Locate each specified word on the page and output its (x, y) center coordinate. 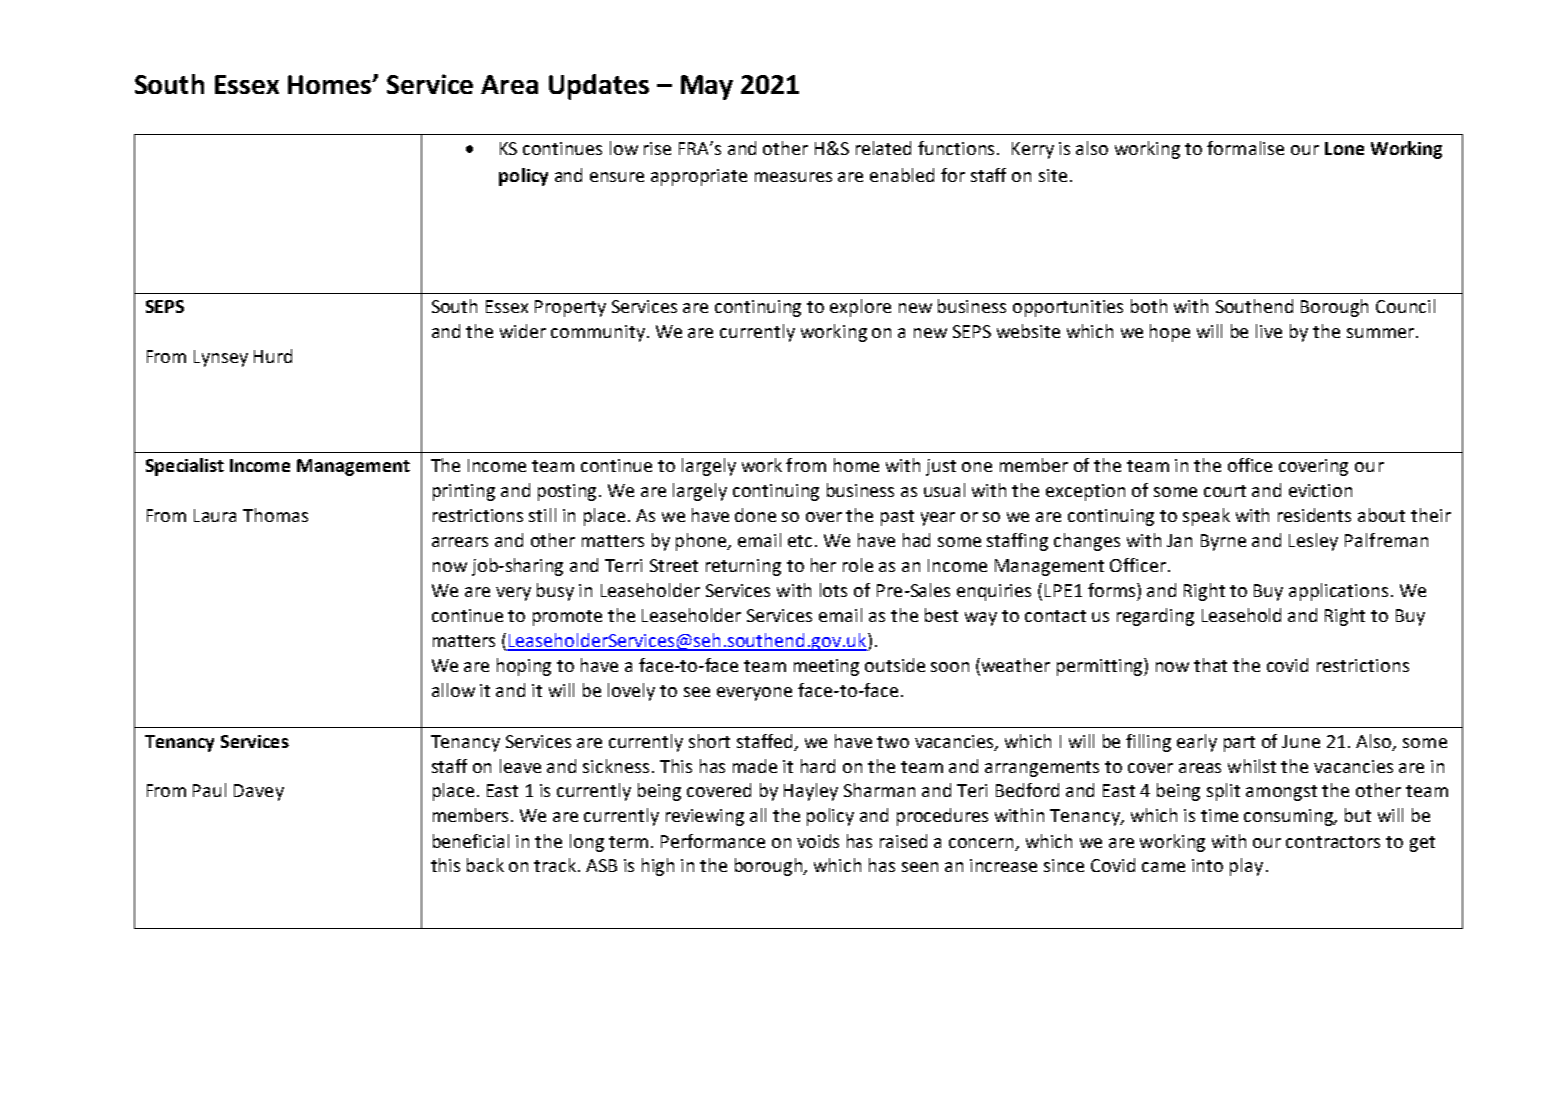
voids (818, 841)
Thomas (275, 515)
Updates (599, 87)
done (755, 515)
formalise (1245, 148)
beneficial (471, 841)
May (707, 87)
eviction (1320, 490)
